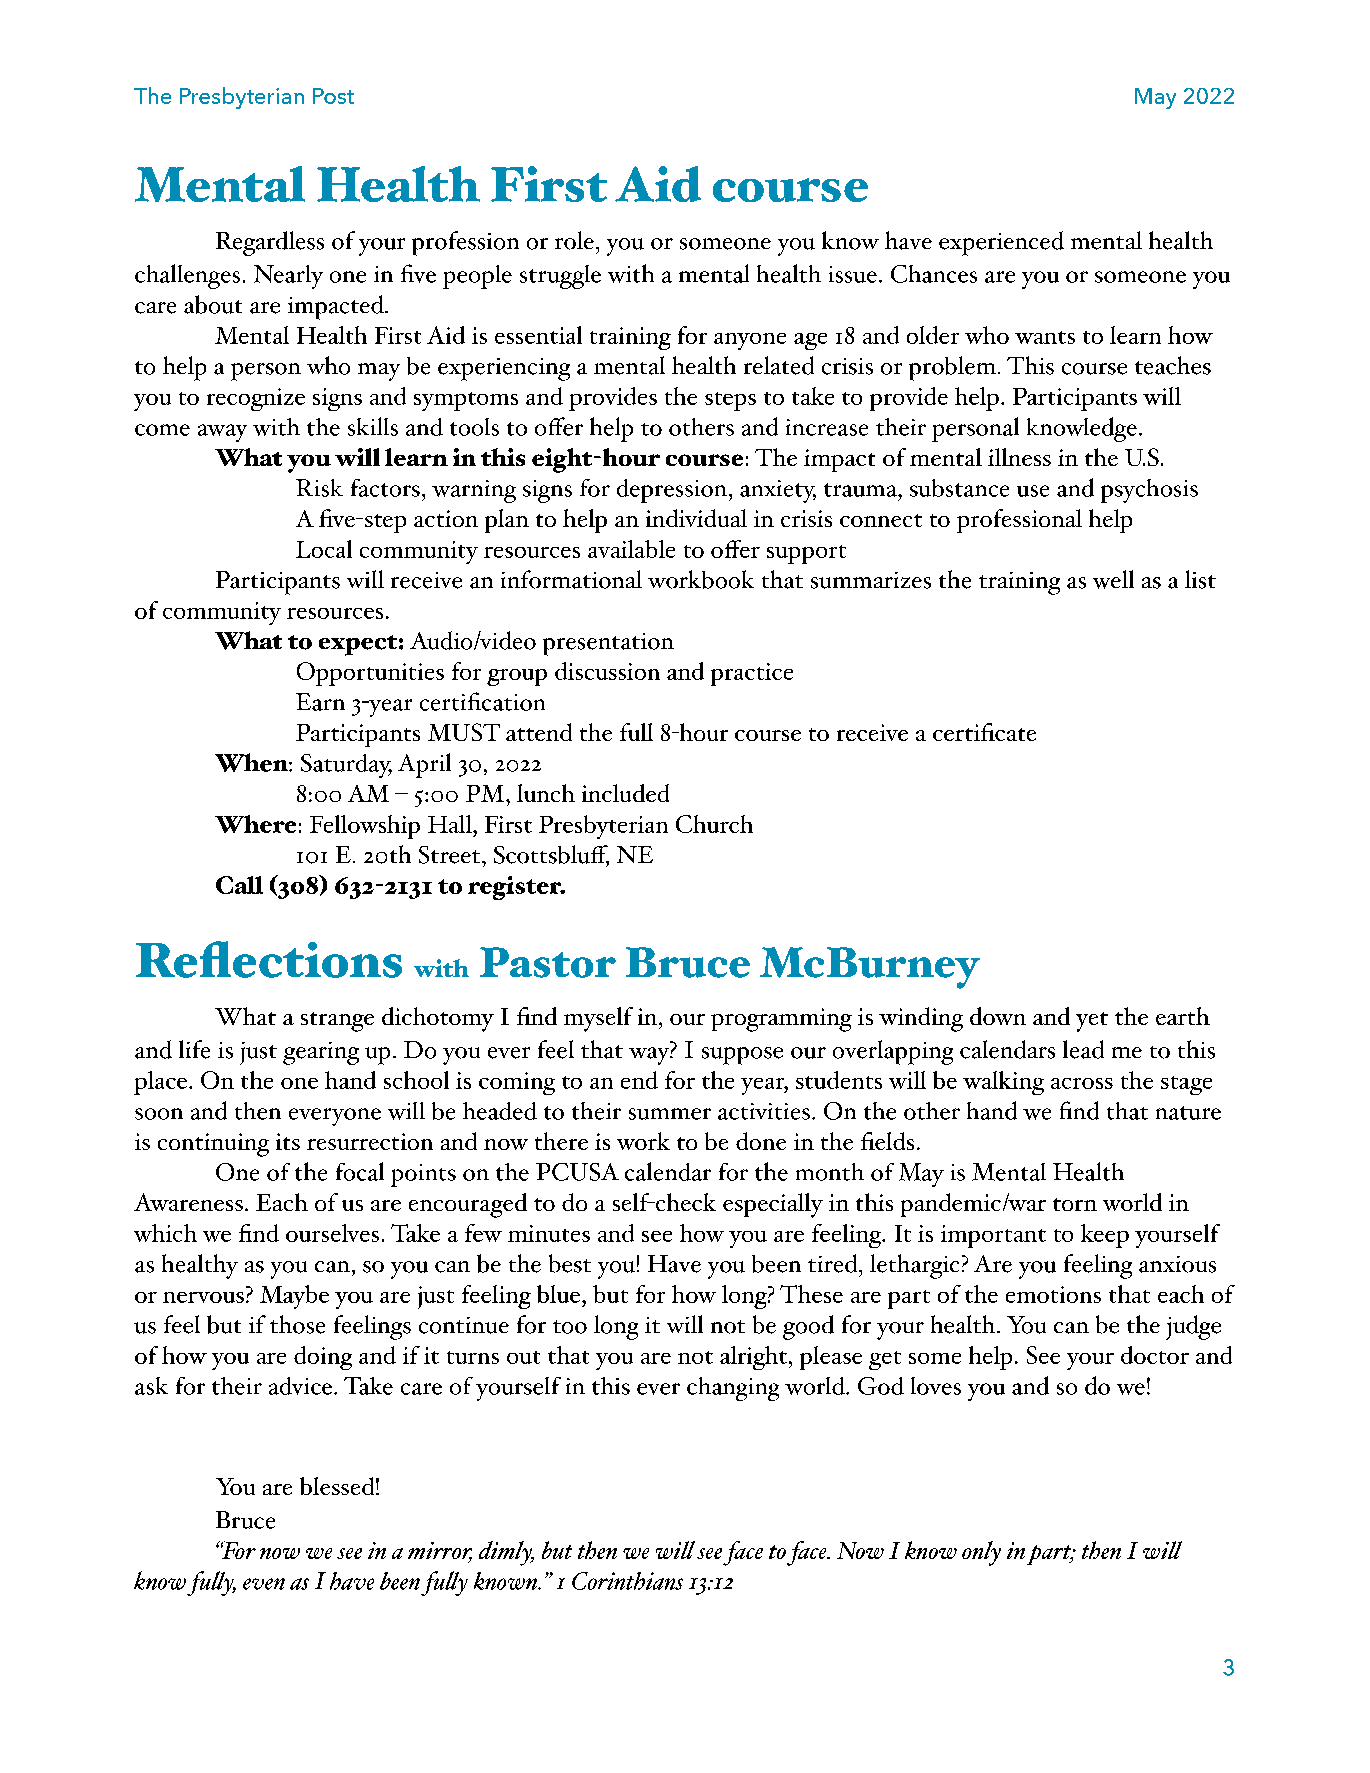 This image has width=1370, height=1773. What do you see at coordinates (714, 824) in the image?
I see `Church` at bounding box center [714, 824].
